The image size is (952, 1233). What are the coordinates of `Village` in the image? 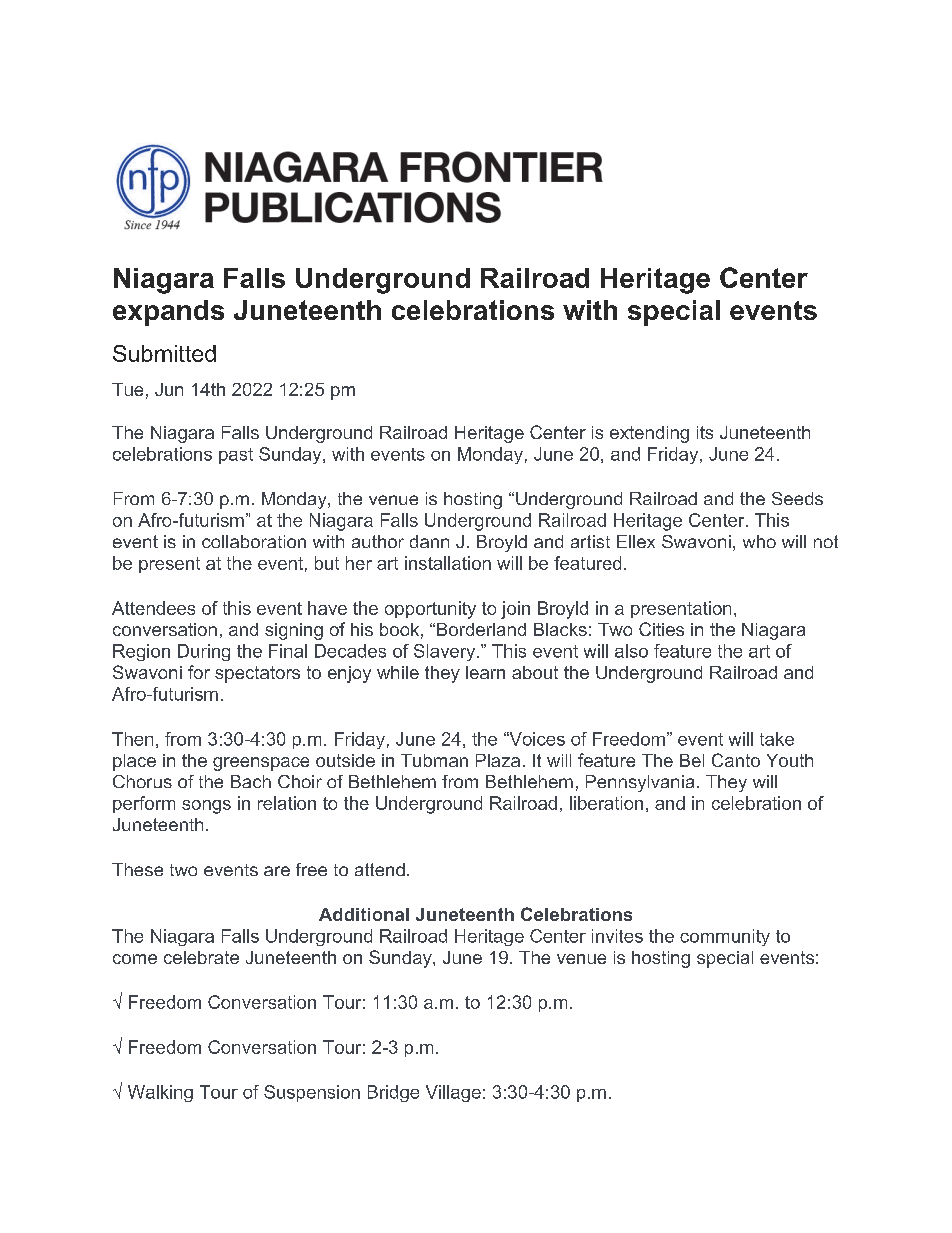 It's located at (453, 1093).
